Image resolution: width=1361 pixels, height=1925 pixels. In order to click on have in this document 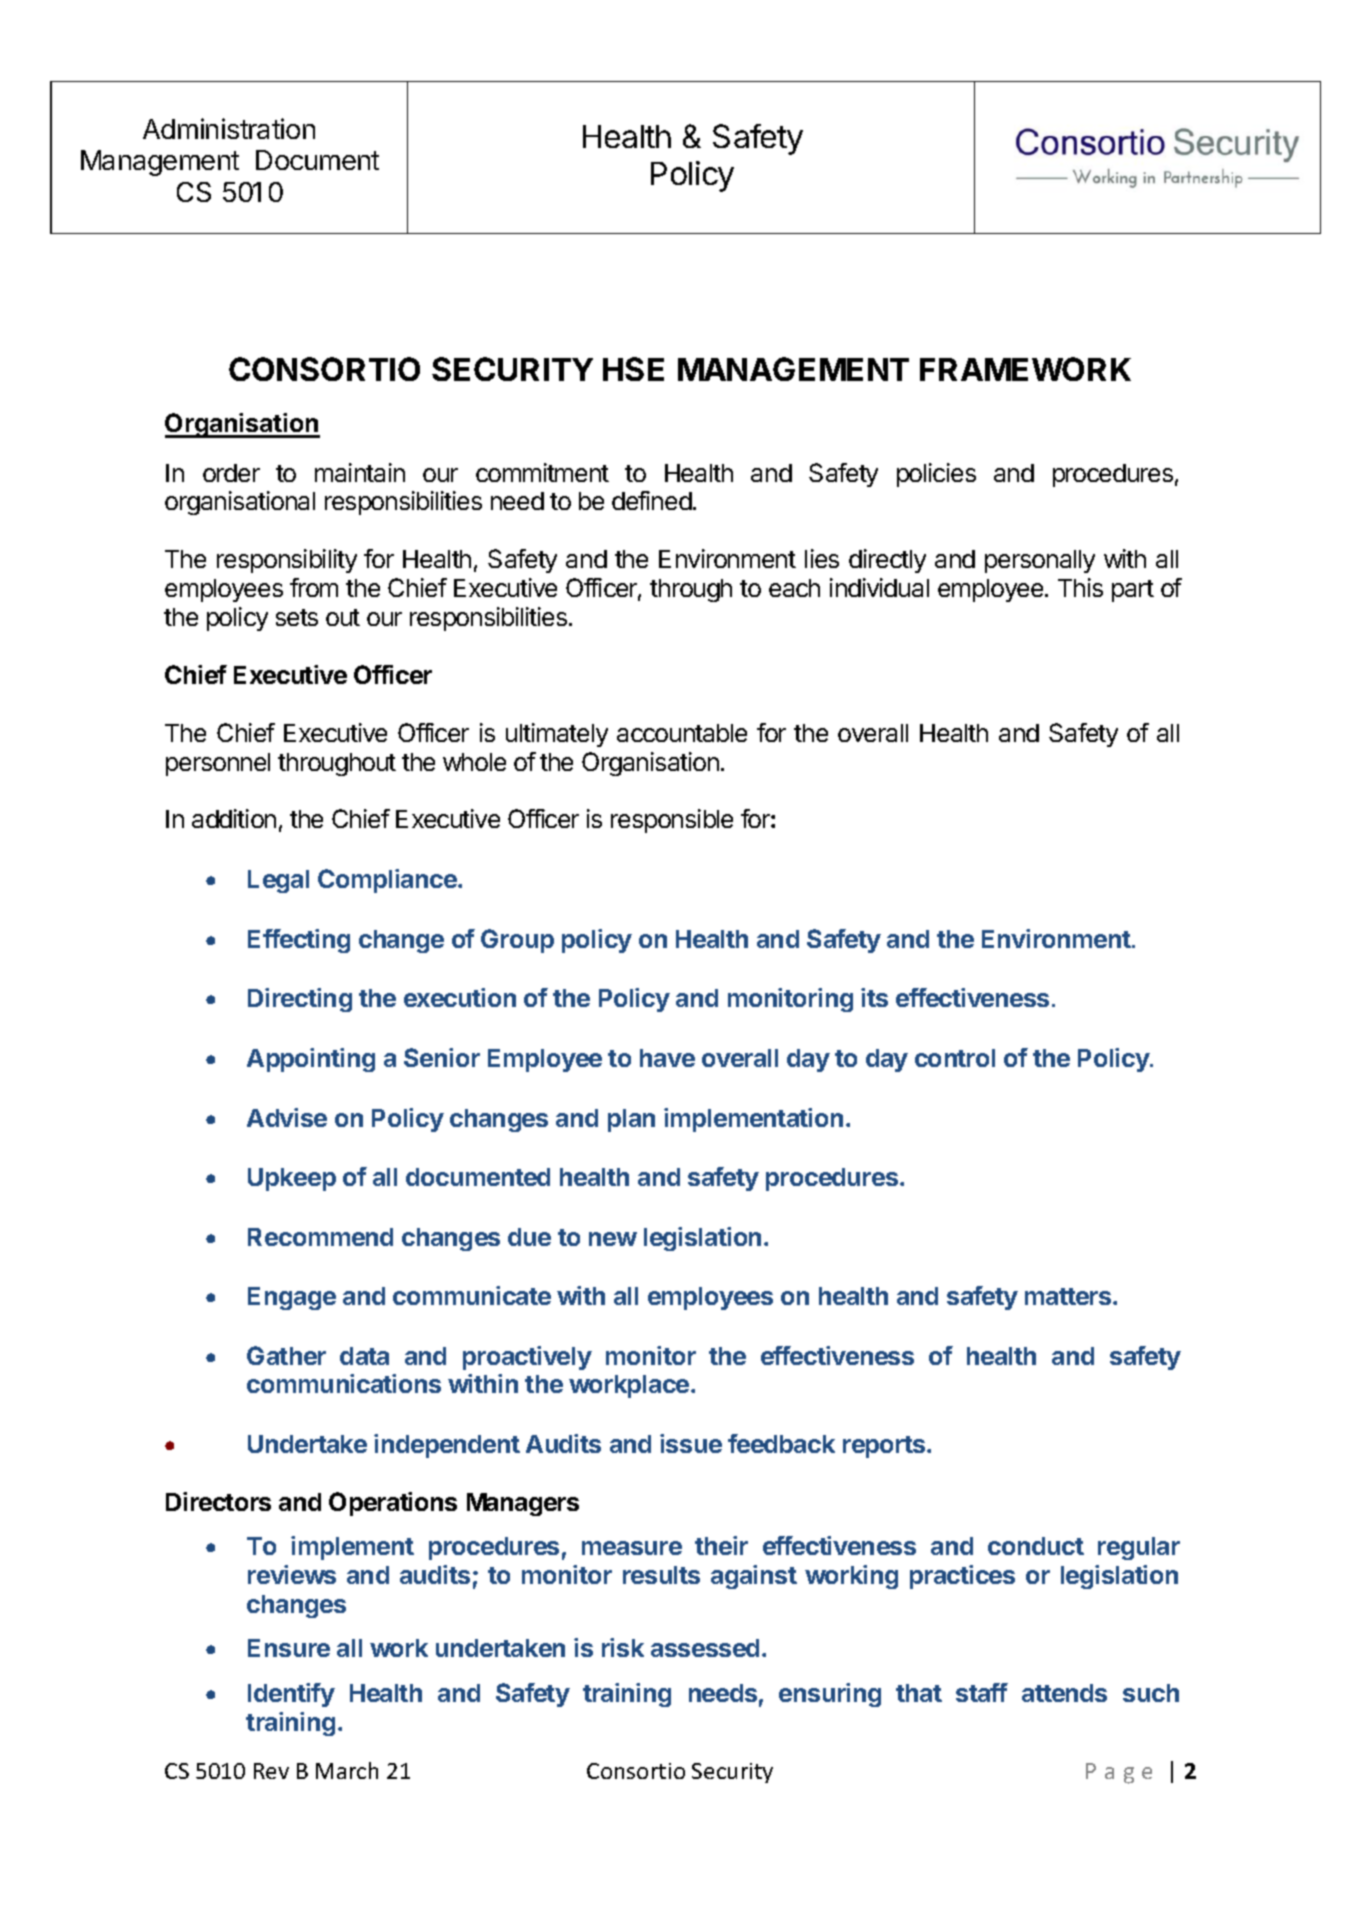, I will do `click(667, 1058)`.
